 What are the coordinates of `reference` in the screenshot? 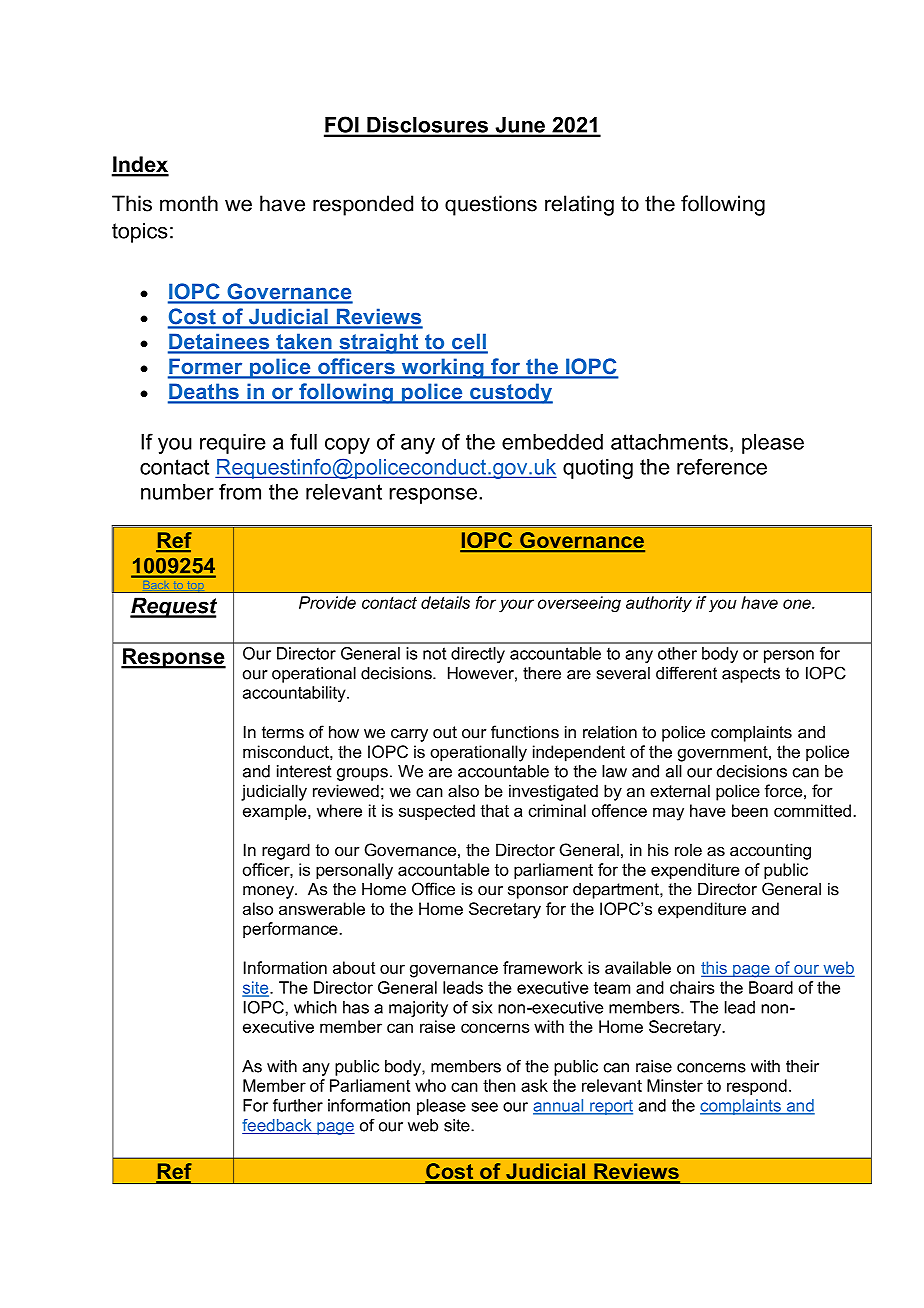 It's located at (722, 466).
